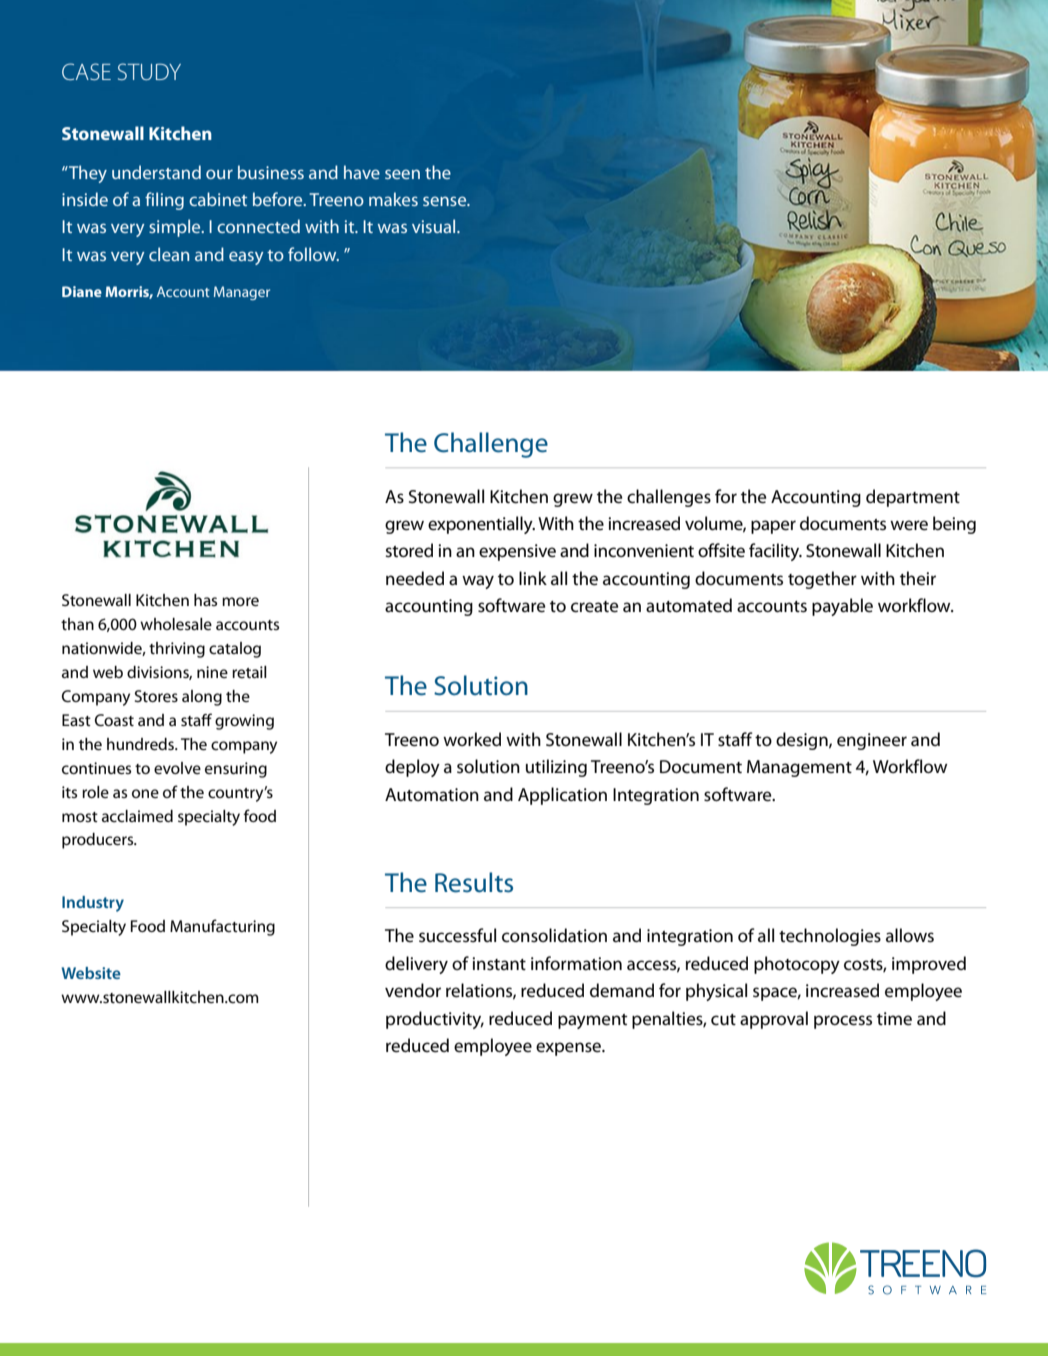 The height and width of the screenshot is (1356, 1048). What do you see at coordinates (242, 293) in the screenshot?
I see `Manager` at bounding box center [242, 293].
